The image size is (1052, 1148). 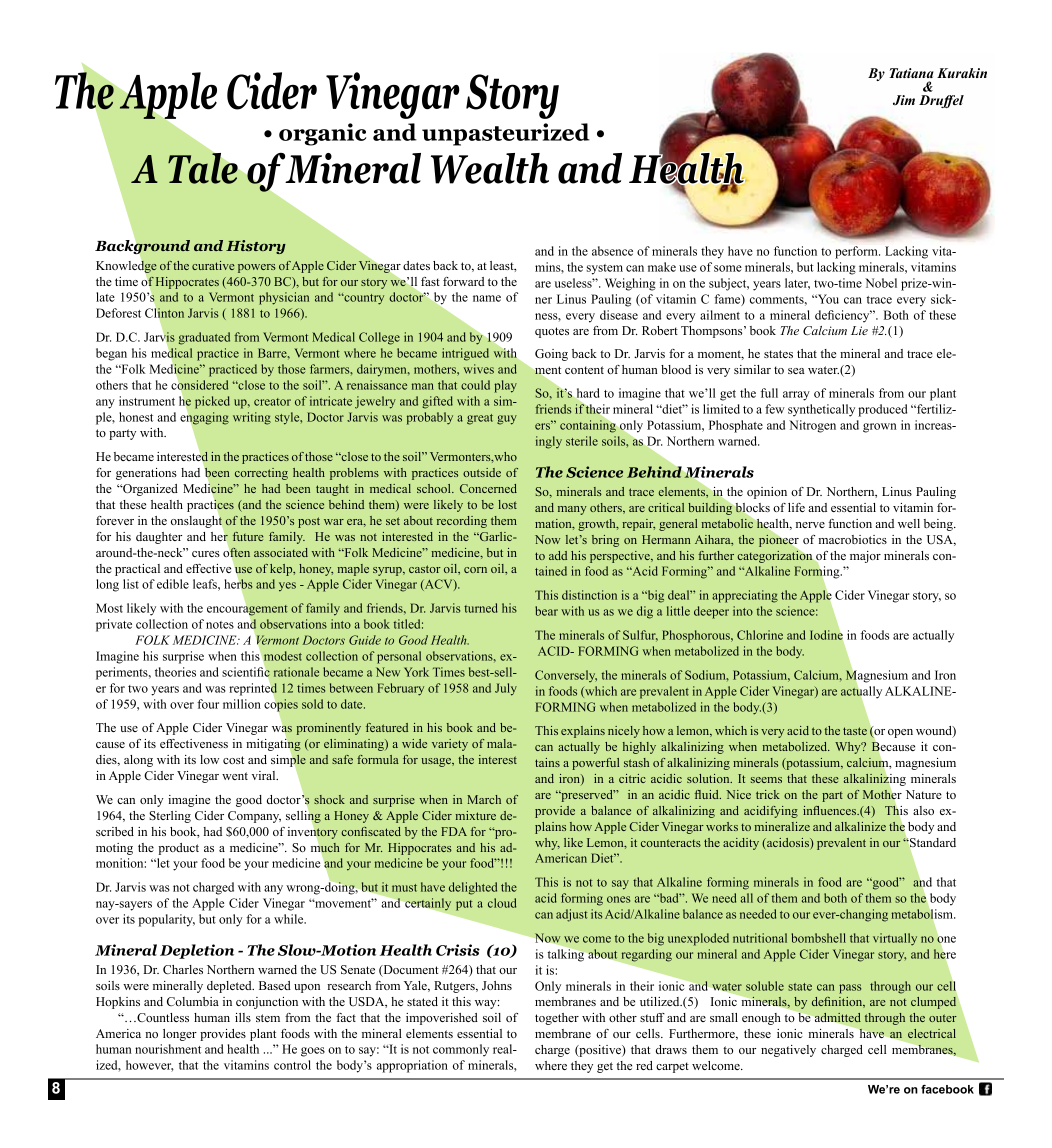 I want to click on mixture, so click(x=475, y=815).
